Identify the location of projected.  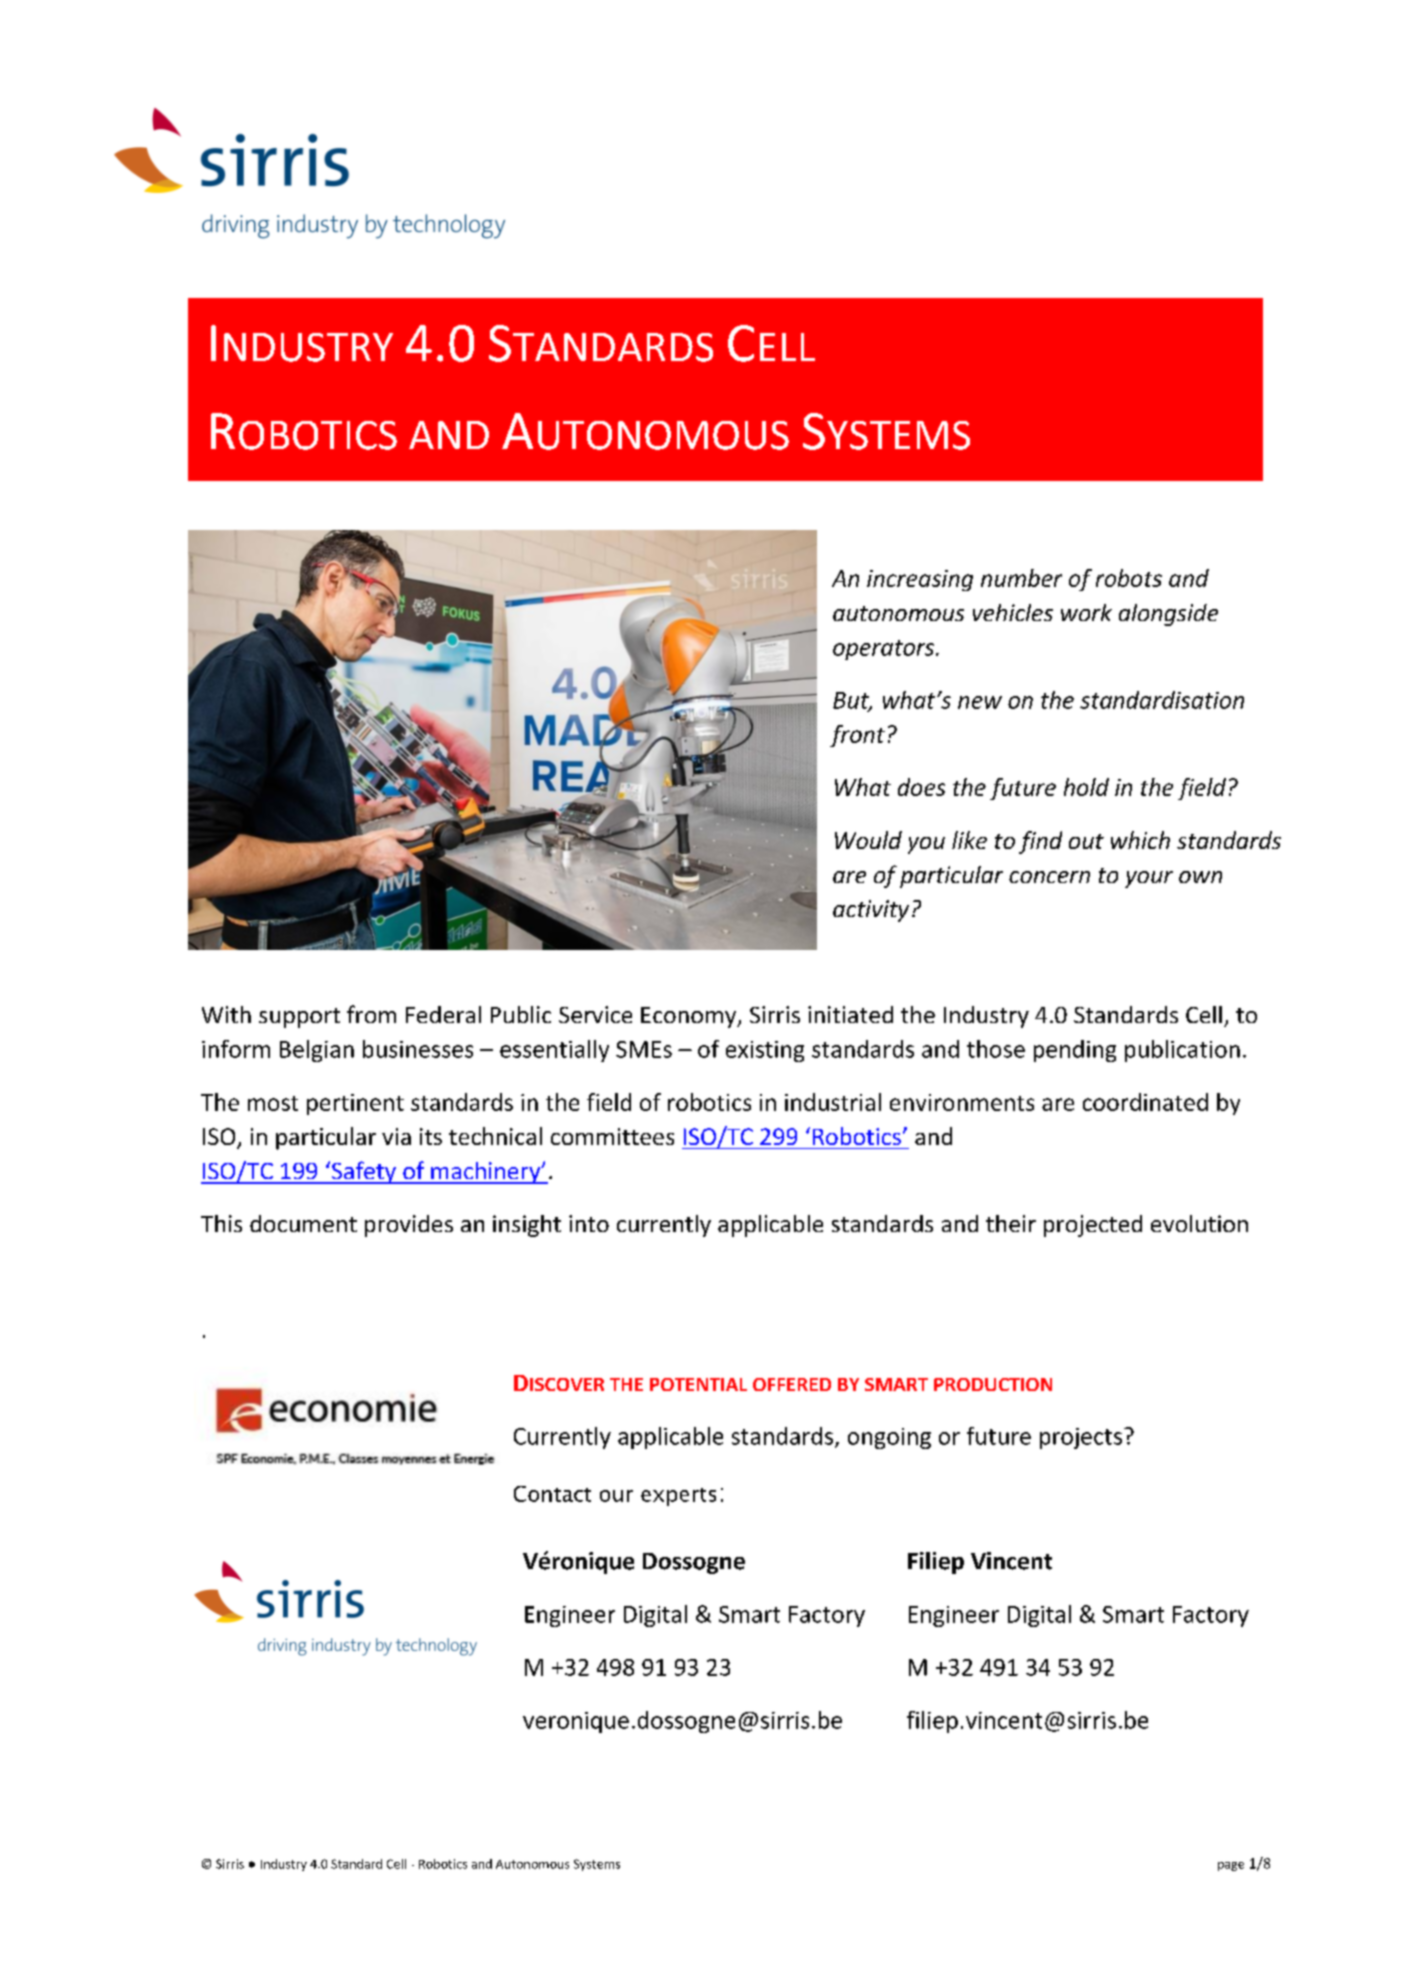
(1093, 1226).
